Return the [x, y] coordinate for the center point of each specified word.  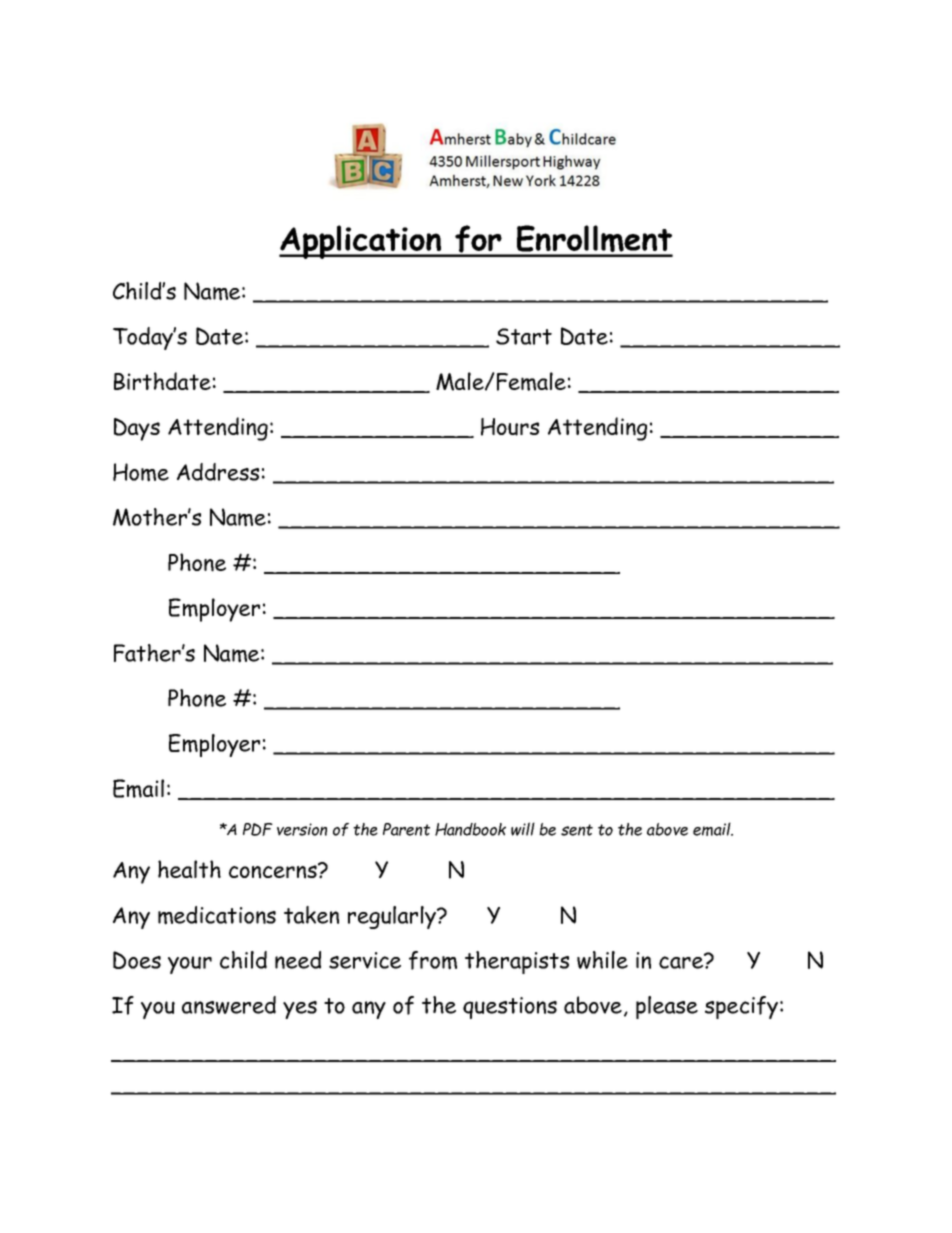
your [190, 965]
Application [361, 242]
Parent [406, 829]
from [433, 960]
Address [218, 472]
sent [577, 830]
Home [141, 472]
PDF [258, 829]
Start [524, 336]
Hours [510, 427]
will [523, 829]
